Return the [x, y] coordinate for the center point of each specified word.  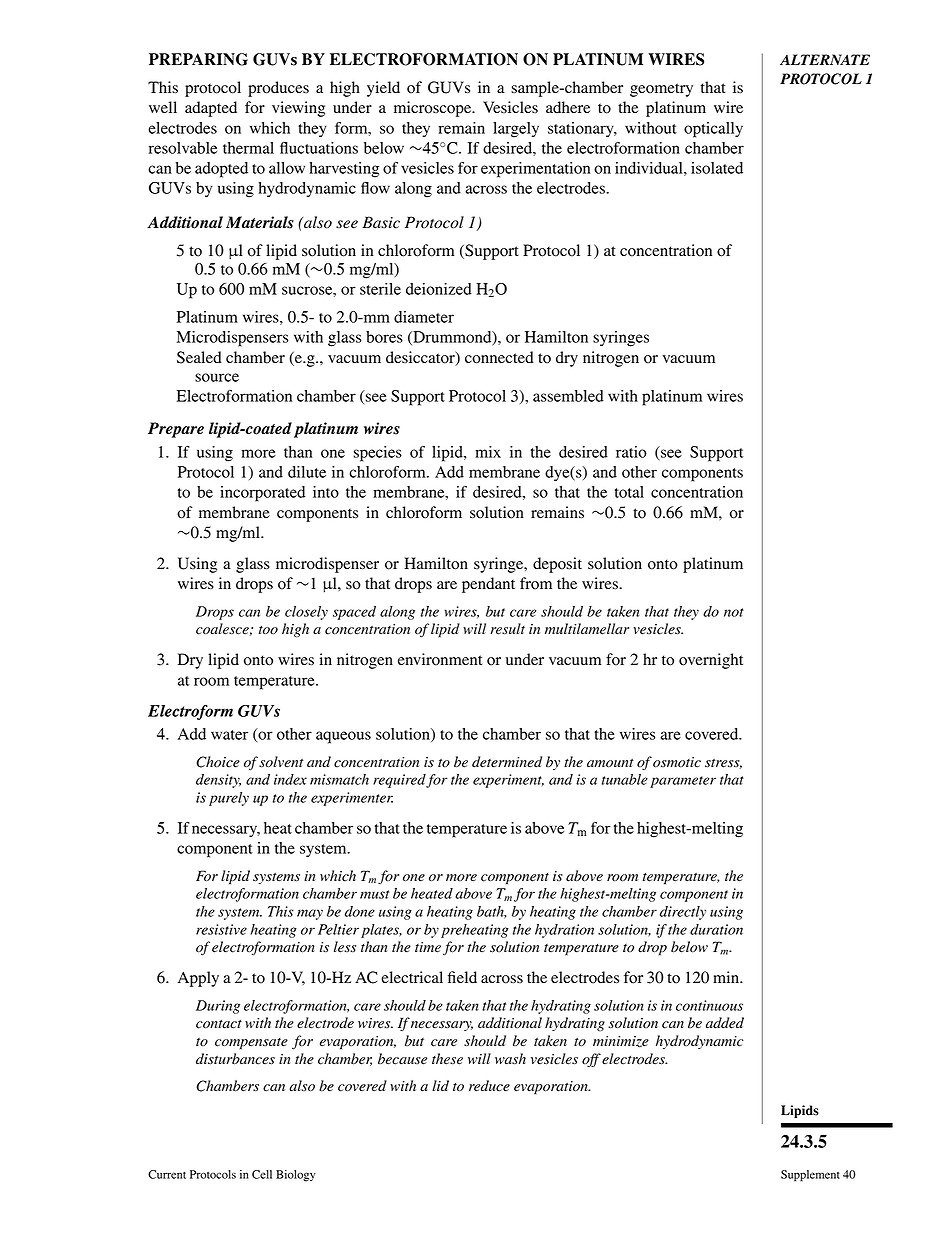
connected [499, 357]
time [428, 947]
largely [516, 130]
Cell [262, 1174]
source [217, 377]
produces [278, 89]
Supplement [810, 1176]
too [268, 630]
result [507, 629]
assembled [568, 396]
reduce [489, 1086]
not [734, 612]
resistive [221, 929]
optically [713, 130]
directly [683, 913]
